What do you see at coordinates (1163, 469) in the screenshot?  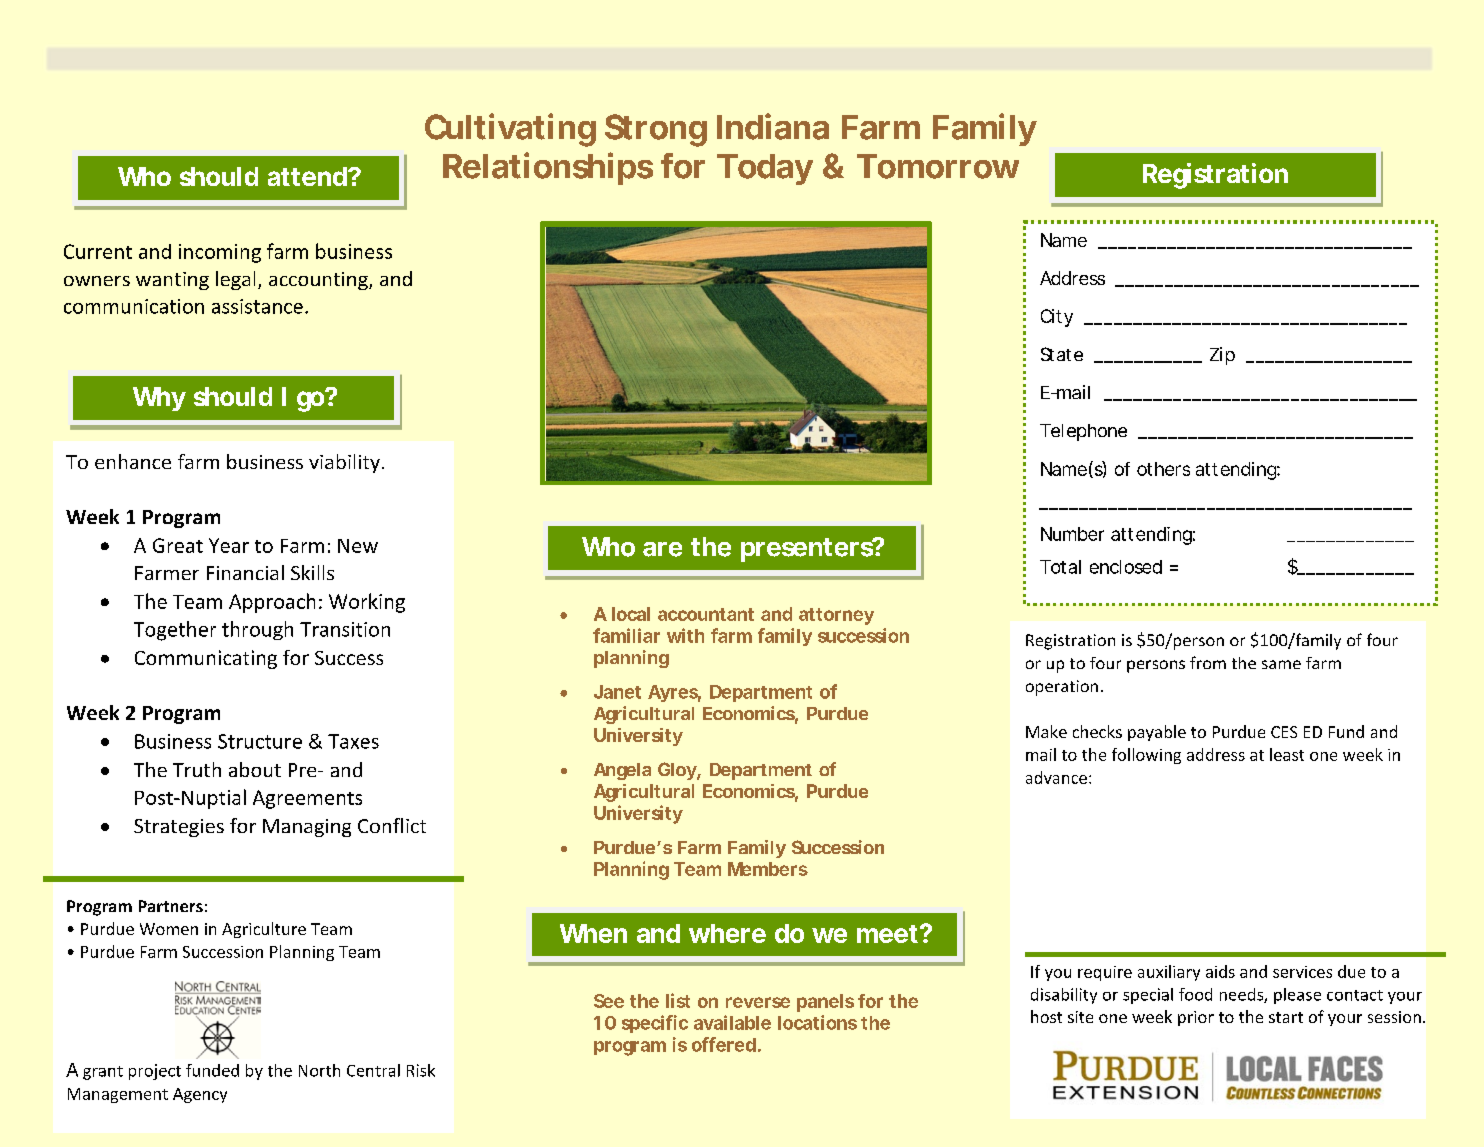 I see `others` at bounding box center [1163, 469].
